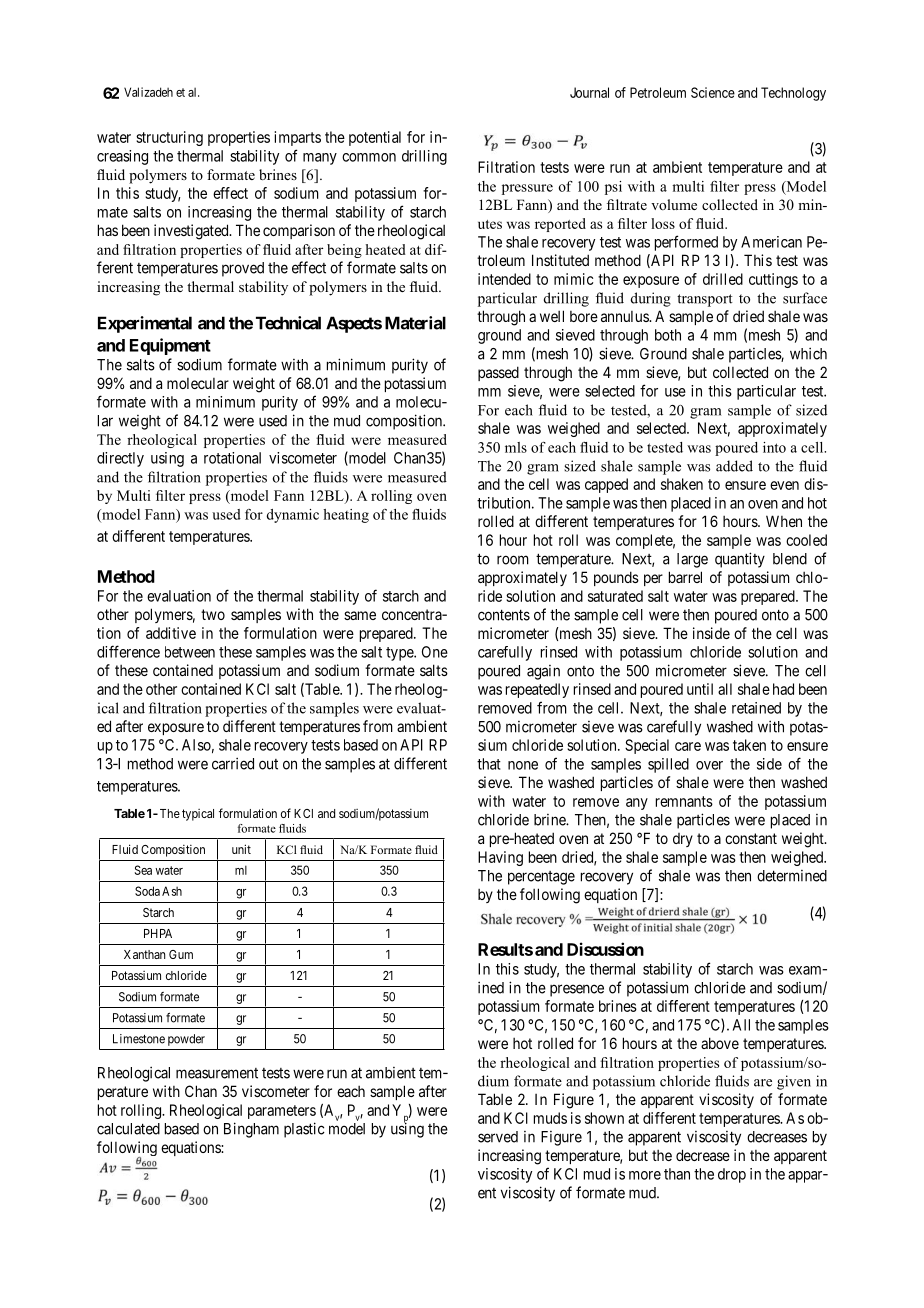 The width and height of the page is (924, 1308). What do you see at coordinates (169, 138) in the page?
I see `structuring` at bounding box center [169, 138].
